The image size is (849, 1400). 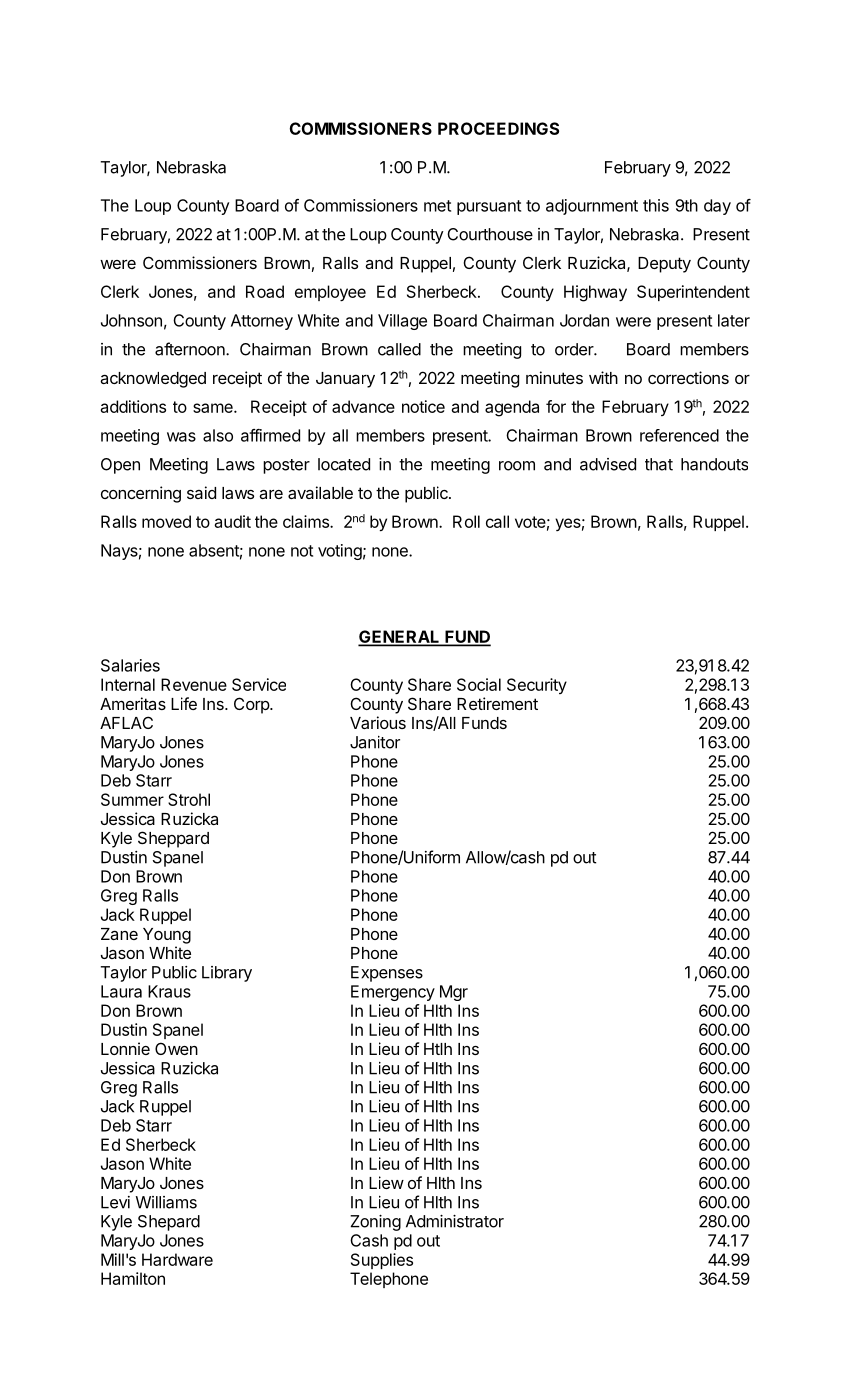 What do you see at coordinates (177, 1259) in the screenshot?
I see `Hardware` at bounding box center [177, 1259].
